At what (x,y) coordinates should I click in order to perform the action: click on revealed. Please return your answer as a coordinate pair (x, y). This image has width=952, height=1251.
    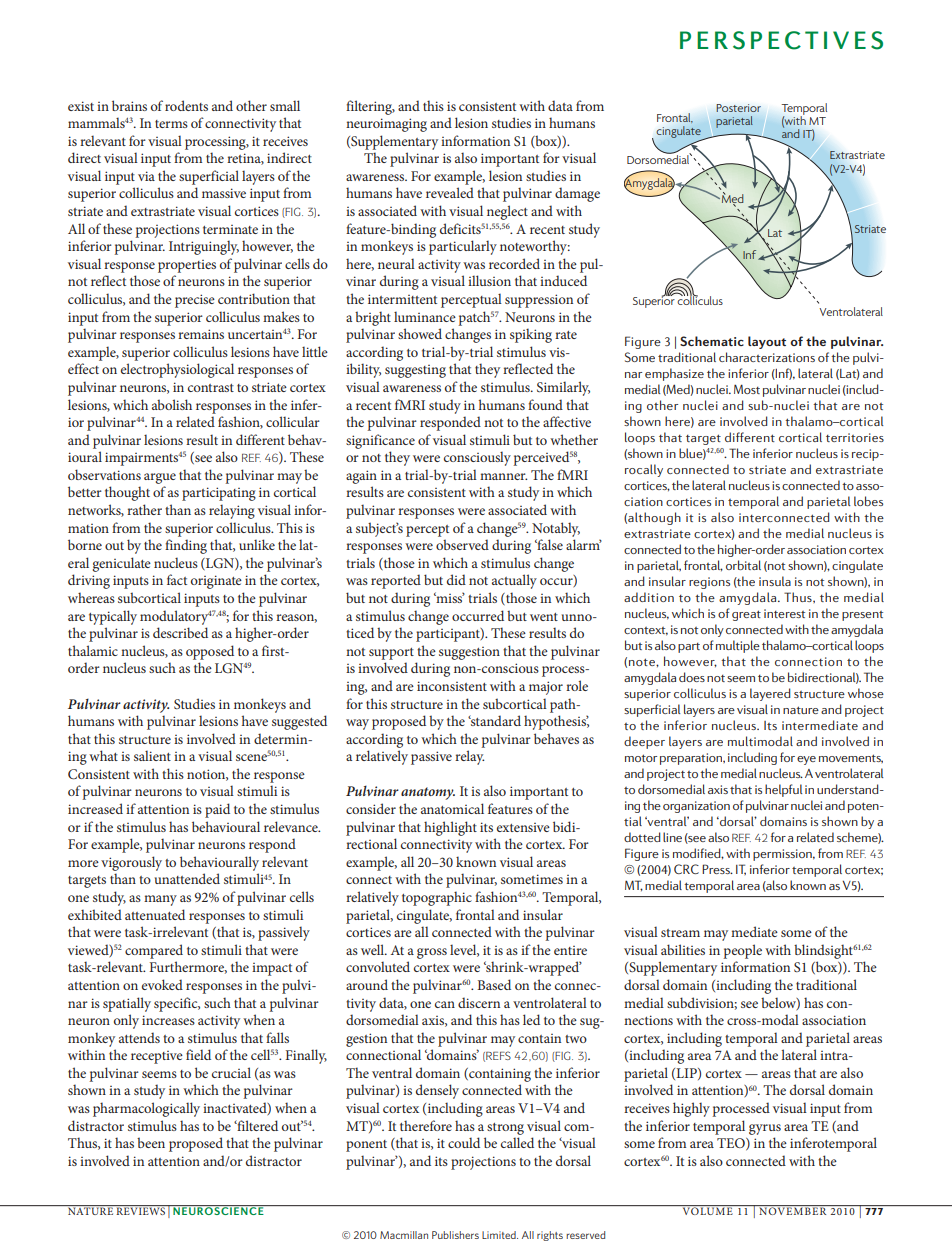
    Looking at the image, I should click on (450, 192).
